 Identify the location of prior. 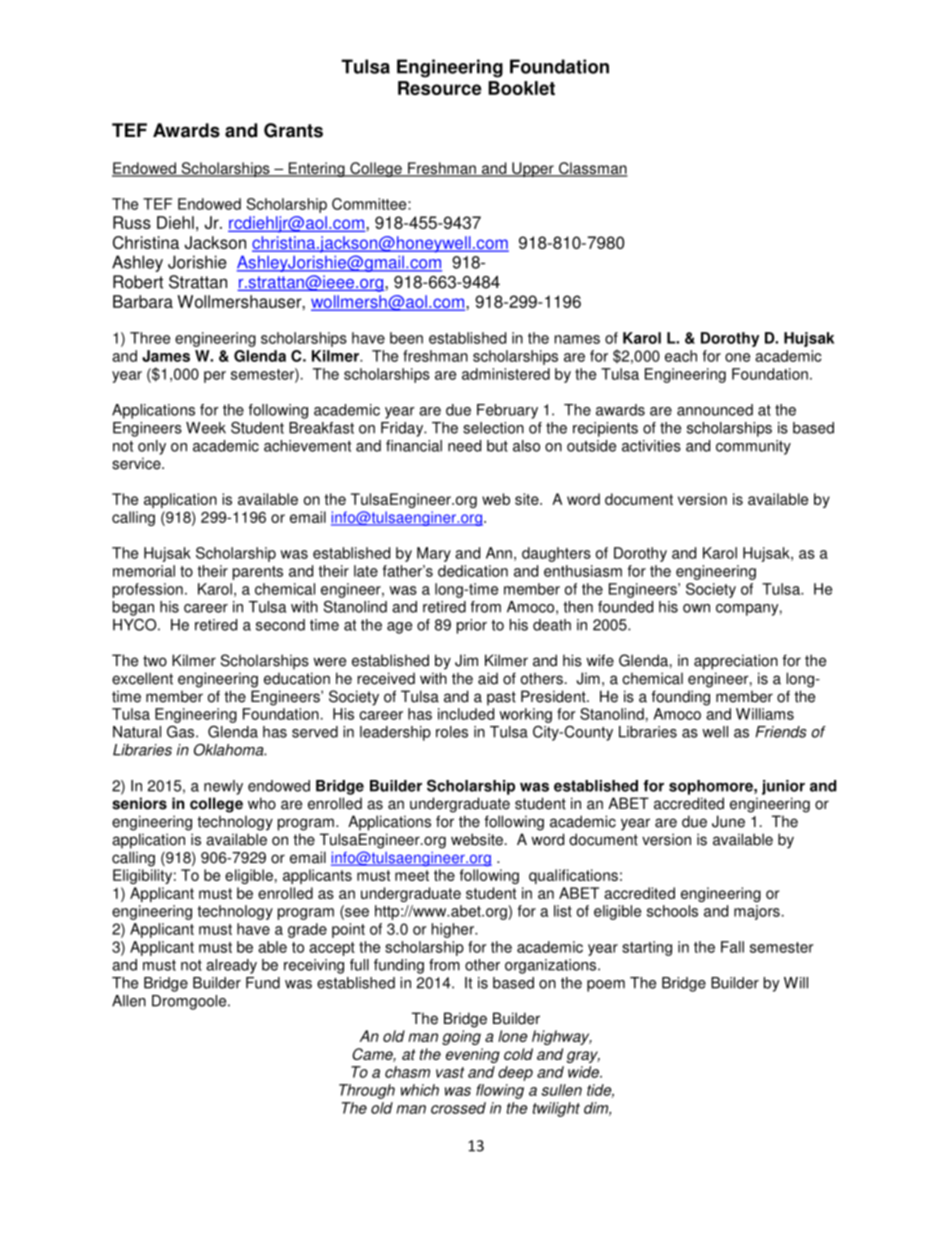
(472, 626).
